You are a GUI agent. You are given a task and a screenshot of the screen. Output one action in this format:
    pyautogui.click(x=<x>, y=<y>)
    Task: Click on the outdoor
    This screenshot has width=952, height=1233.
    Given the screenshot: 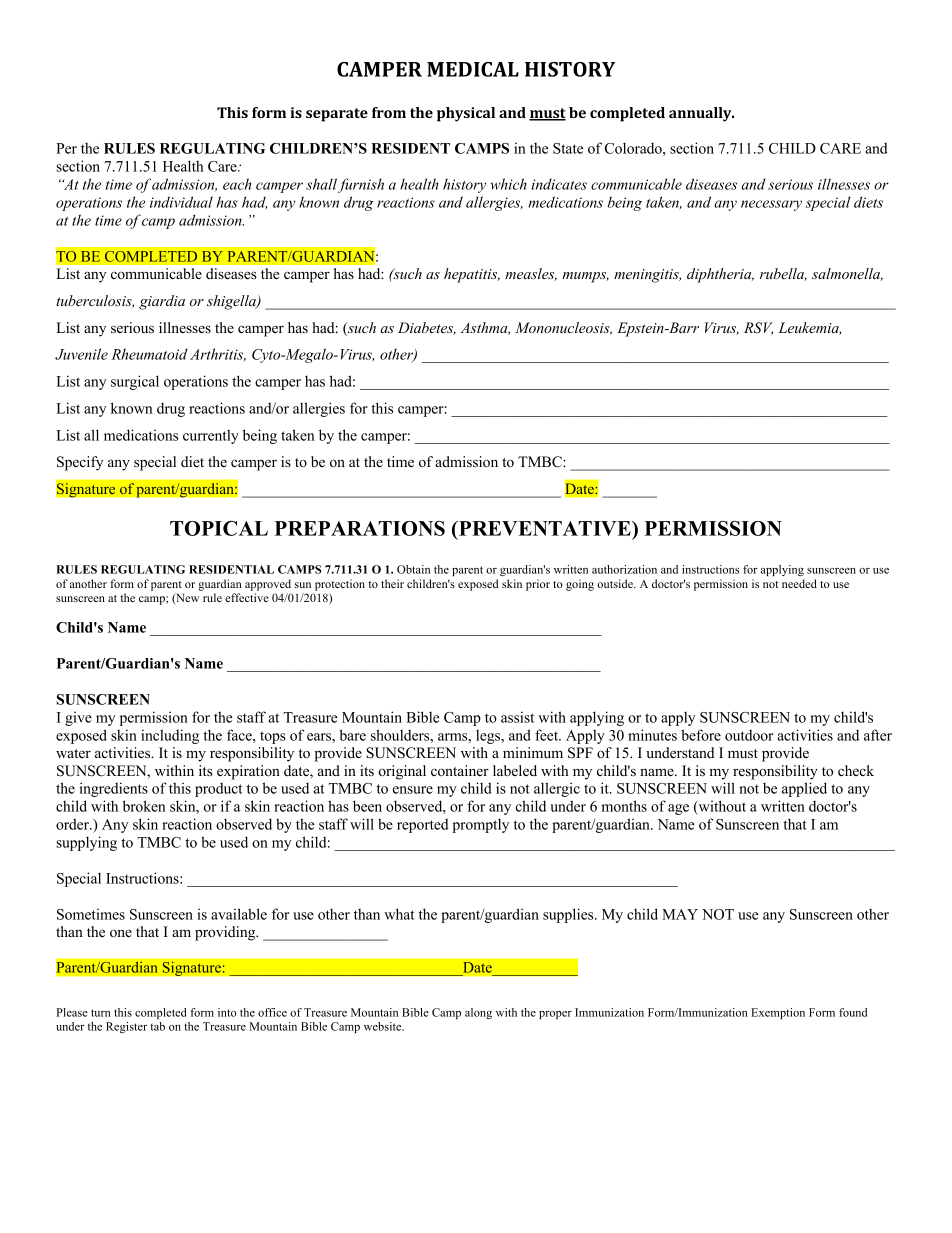 What is the action you would take?
    pyautogui.click(x=749, y=735)
